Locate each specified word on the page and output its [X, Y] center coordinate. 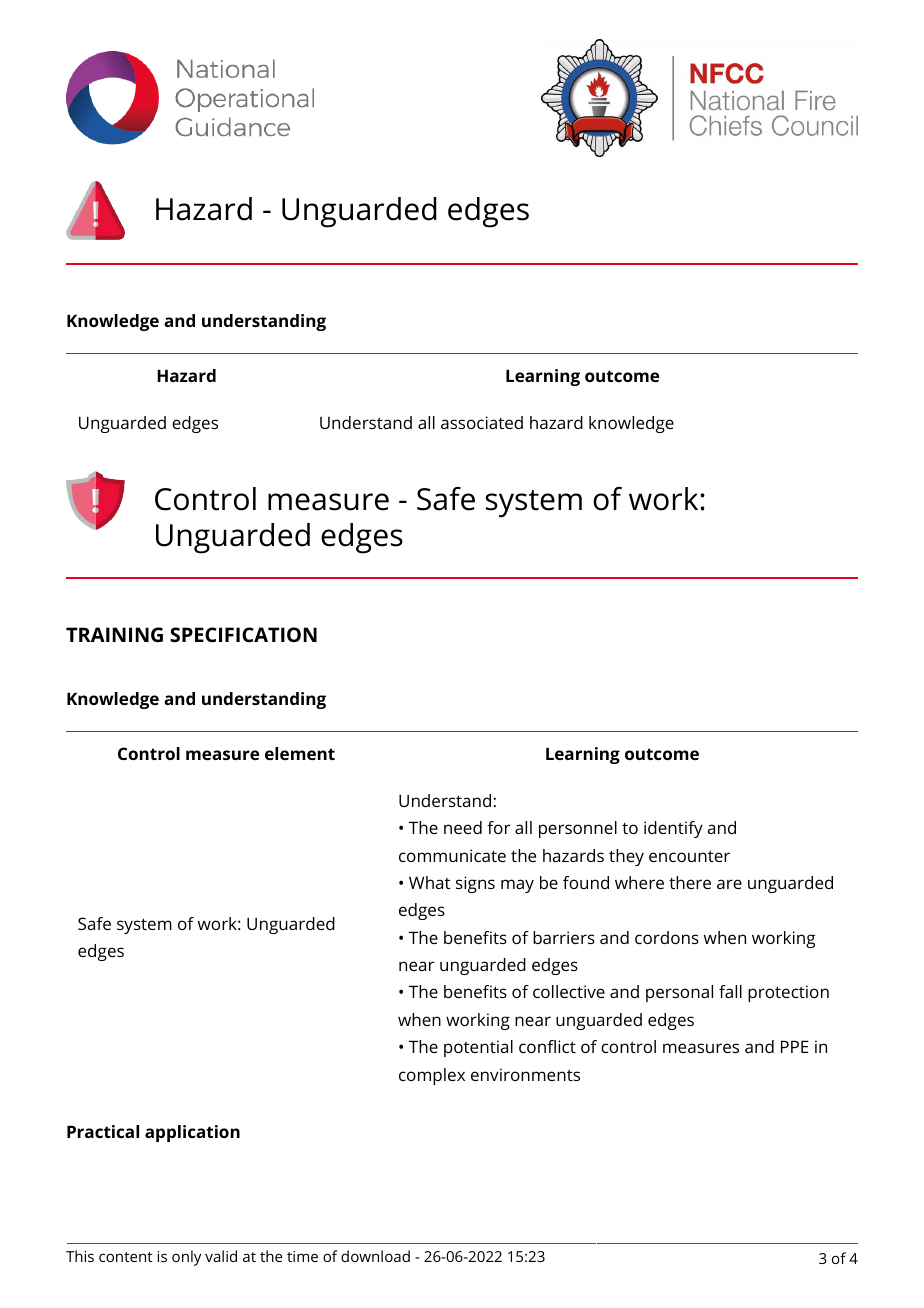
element [300, 753]
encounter [689, 856]
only [186, 1258]
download [375, 1256]
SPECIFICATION [243, 634]
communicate [452, 855]
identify [673, 829]
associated [482, 422]
